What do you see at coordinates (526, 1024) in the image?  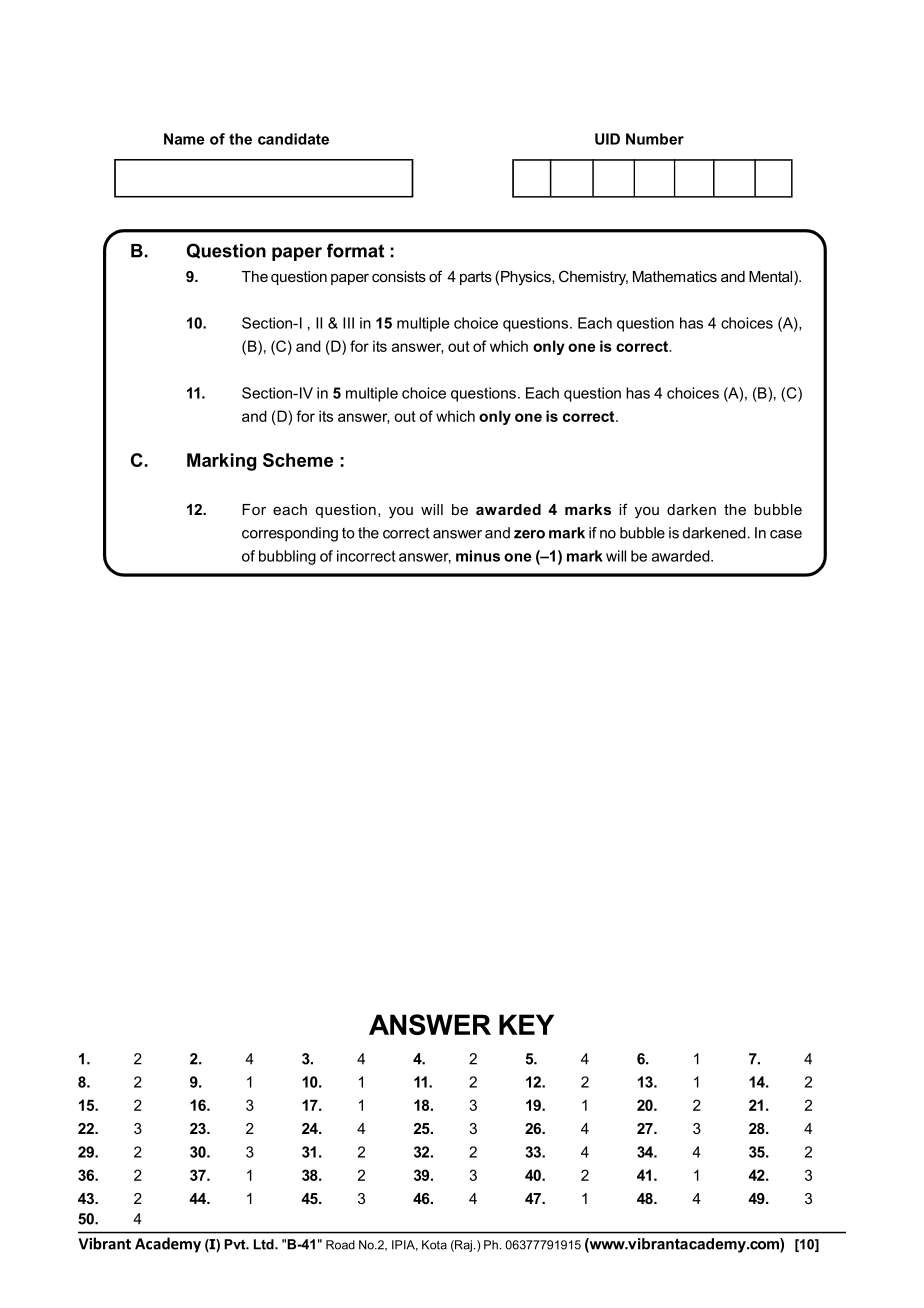 I see `KEY` at bounding box center [526, 1024].
